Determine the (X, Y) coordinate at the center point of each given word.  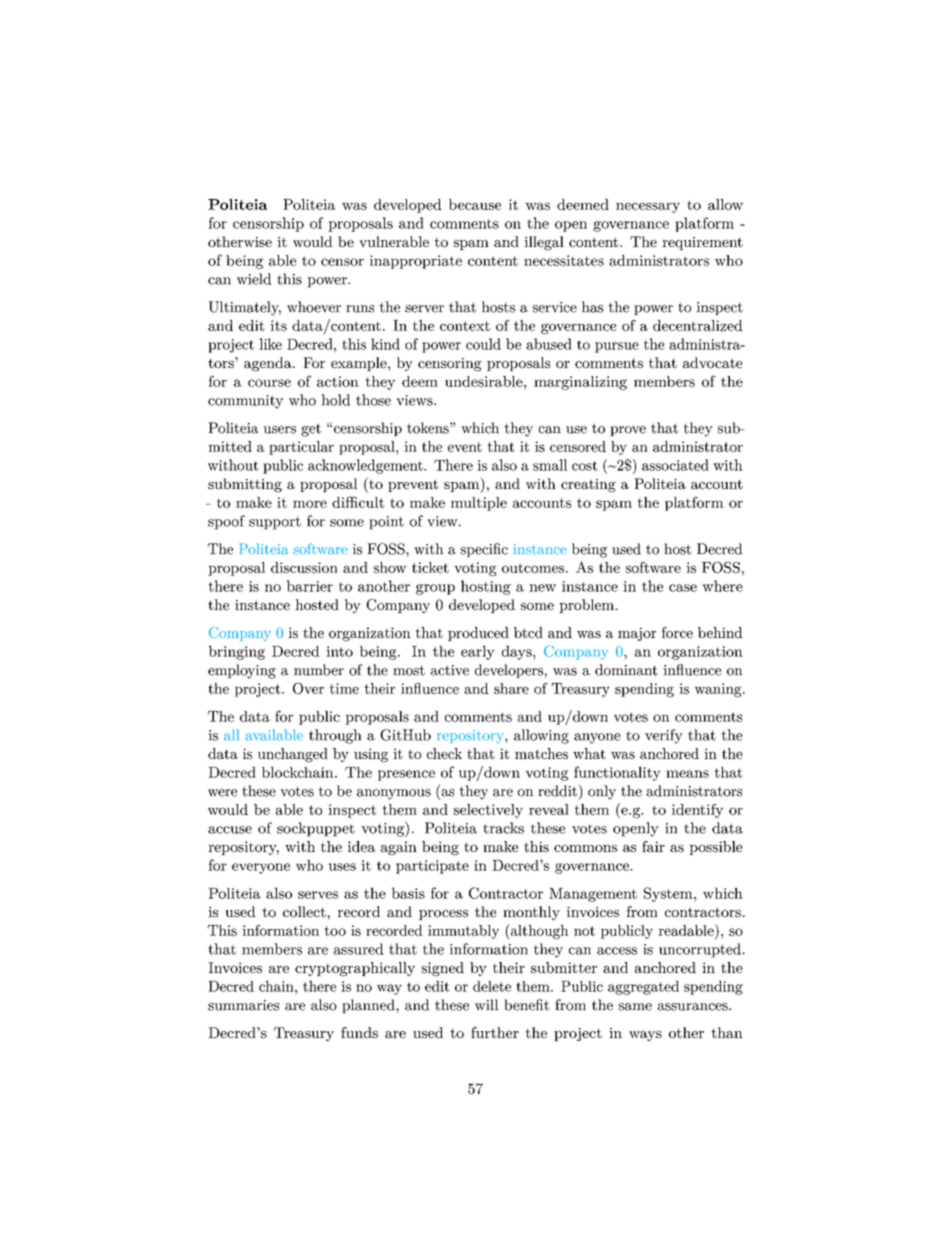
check (444, 753)
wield (254, 279)
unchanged (293, 755)
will (487, 1004)
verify (664, 736)
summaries (243, 1005)
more (310, 504)
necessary (648, 208)
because (475, 204)
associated (675, 465)
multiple (479, 504)
